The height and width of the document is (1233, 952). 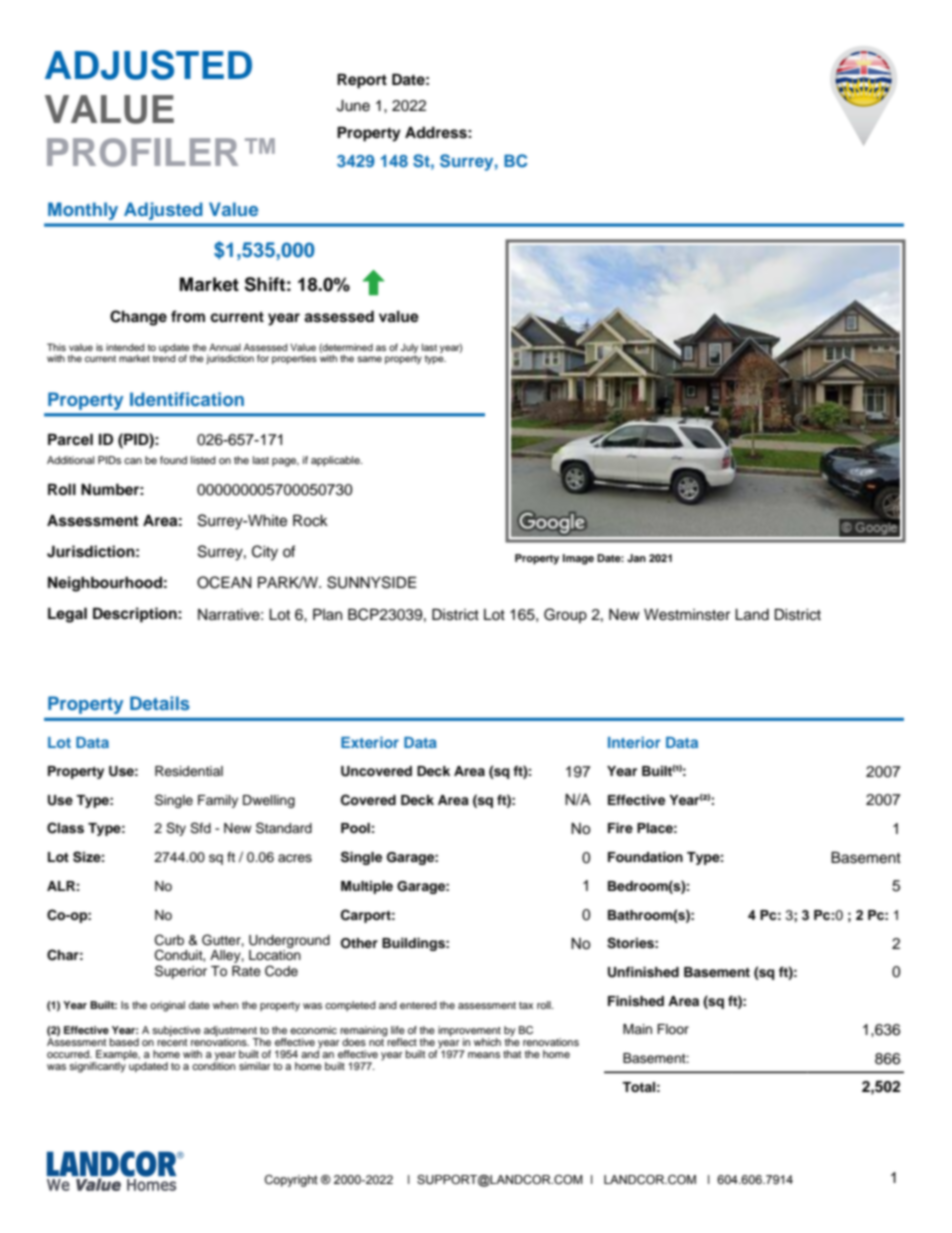 What do you see at coordinates (565, 615) in the document?
I see `Group` at bounding box center [565, 615].
